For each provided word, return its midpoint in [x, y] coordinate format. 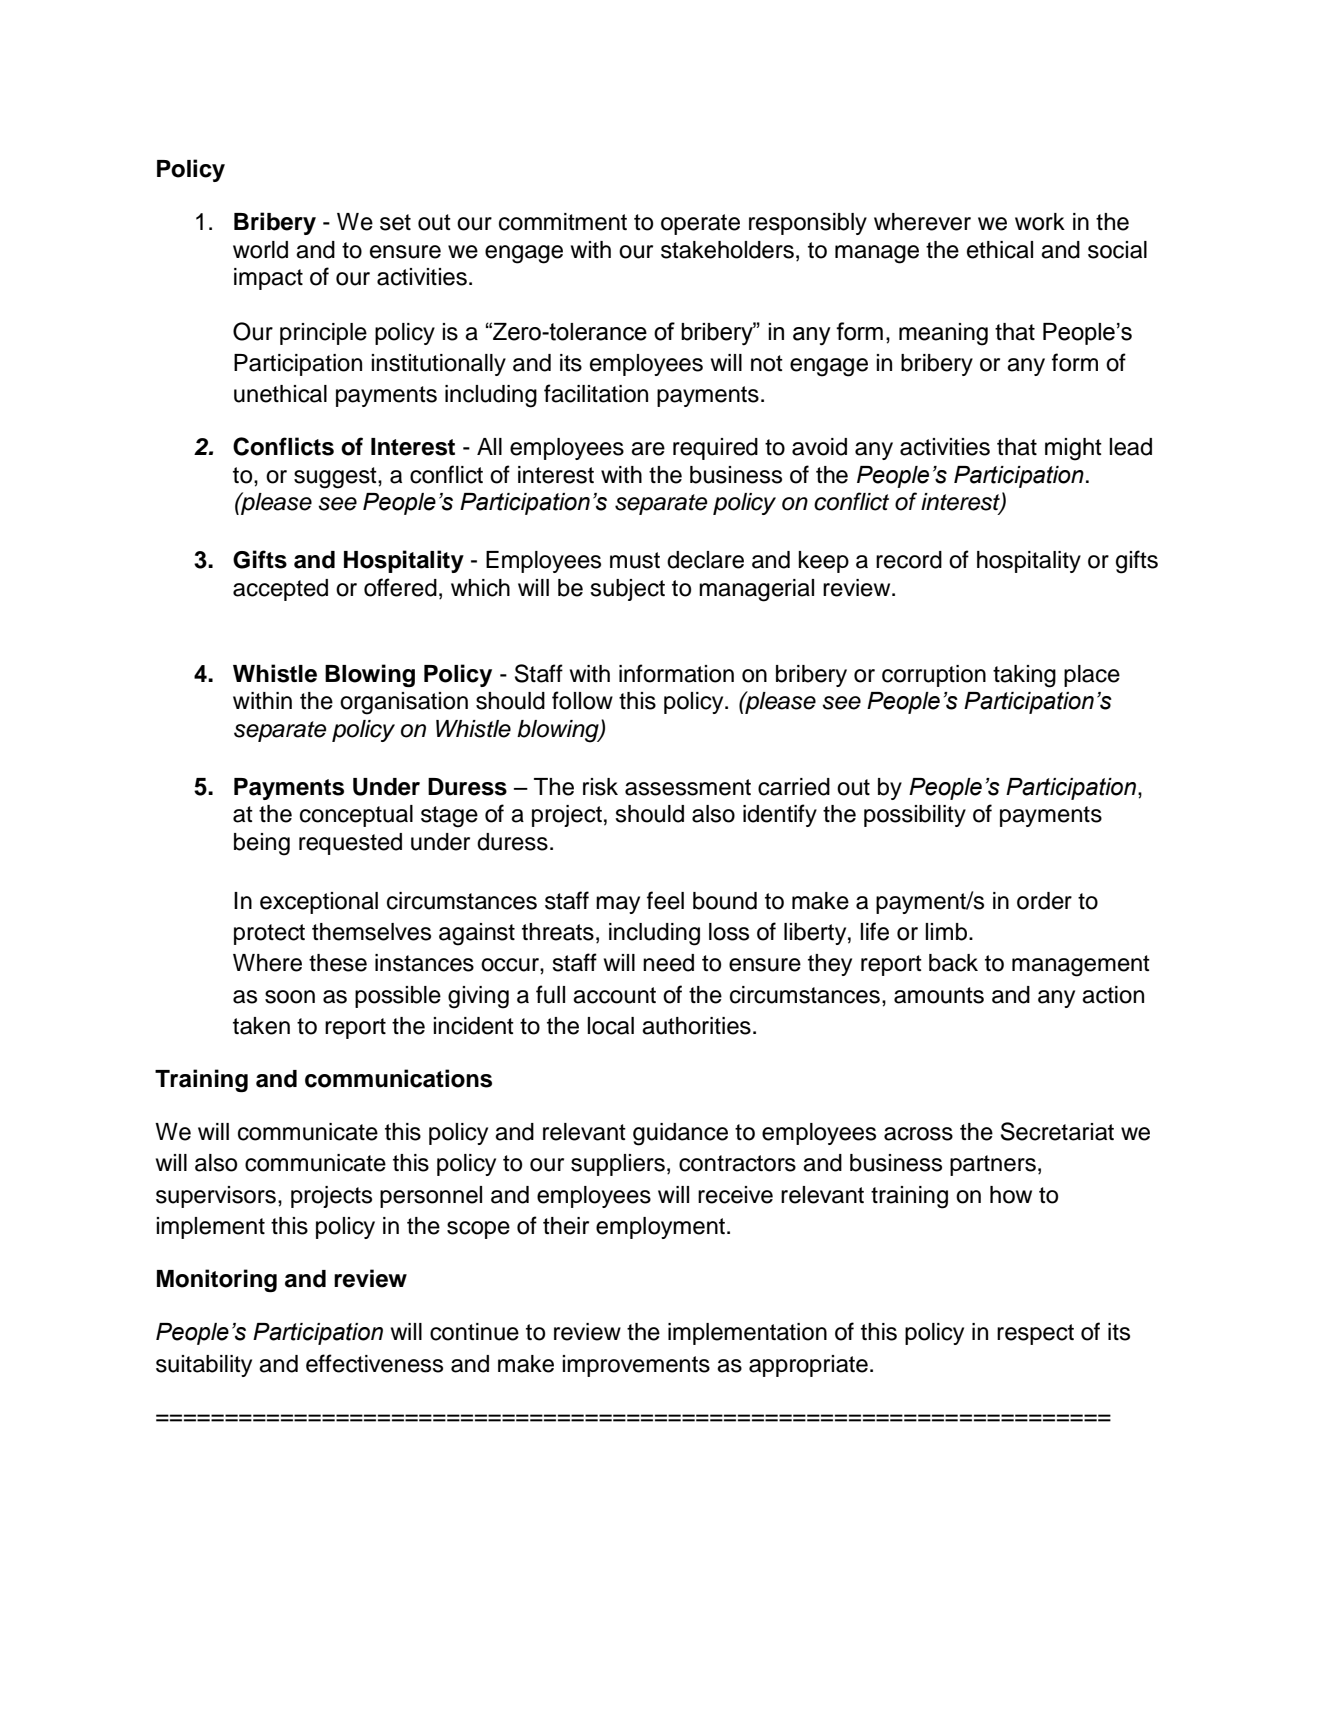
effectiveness [374, 1363]
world [260, 250]
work [1040, 222]
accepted [280, 590]
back [953, 963]
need [668, 963]
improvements [636, 1366]
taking [1024, 676]
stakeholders [727, 250]
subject [627, 590]
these [338, 963]
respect [1035, 1334]
